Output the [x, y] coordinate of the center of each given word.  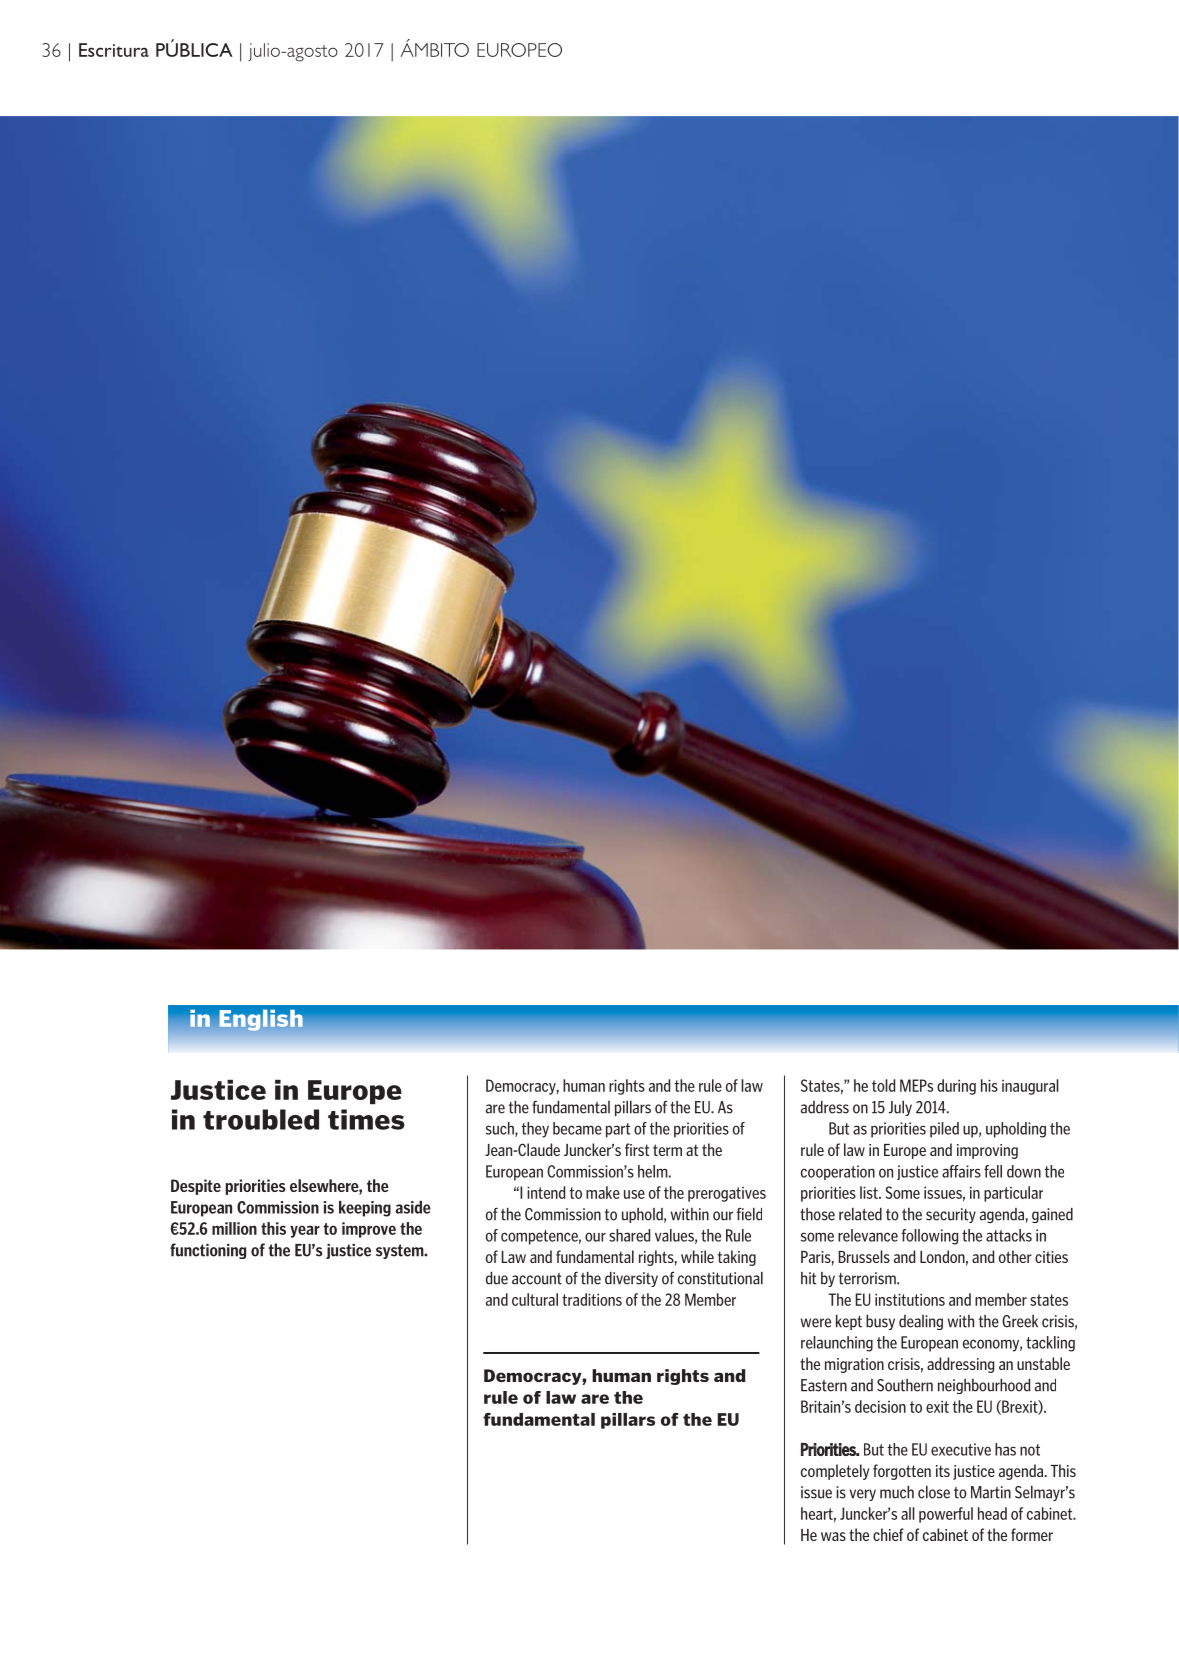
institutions [910, 1299]
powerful [946, 1515]
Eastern [824, 1385]
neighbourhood [984, 1386]
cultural [535, 1299]
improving [987, 1151]
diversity [631, 1279]
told [883, 1085]
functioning [208, 1251]
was [833, 1536]
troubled [261, 1119]
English [261, 1020]
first [637, 1149]
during [956, 1087]
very [863, 1495]
